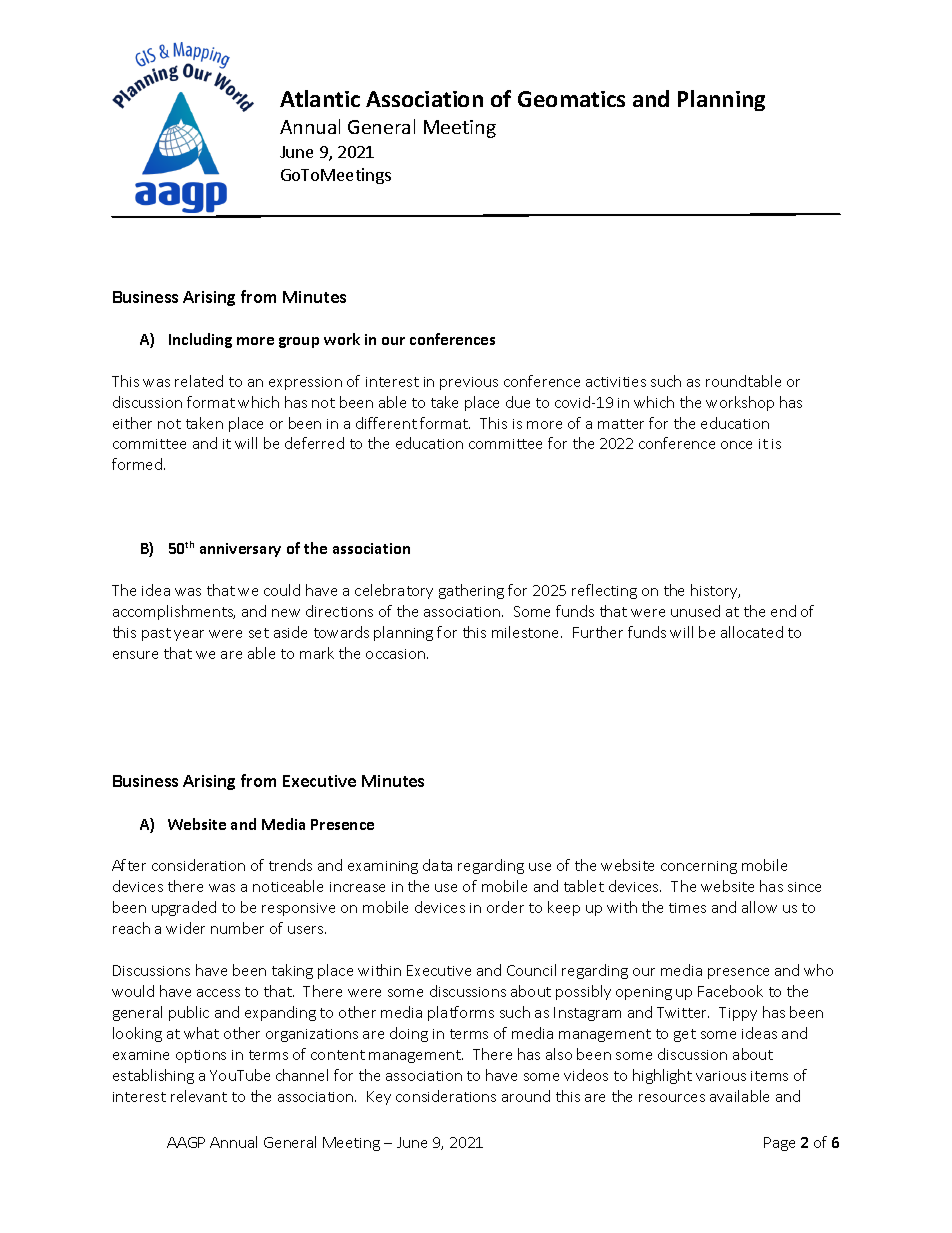 The image size is (952, 1233). What do you see at coordinates (752, 632) in the screenshot?
I see `allocated` at bounding box center [752, 632].
